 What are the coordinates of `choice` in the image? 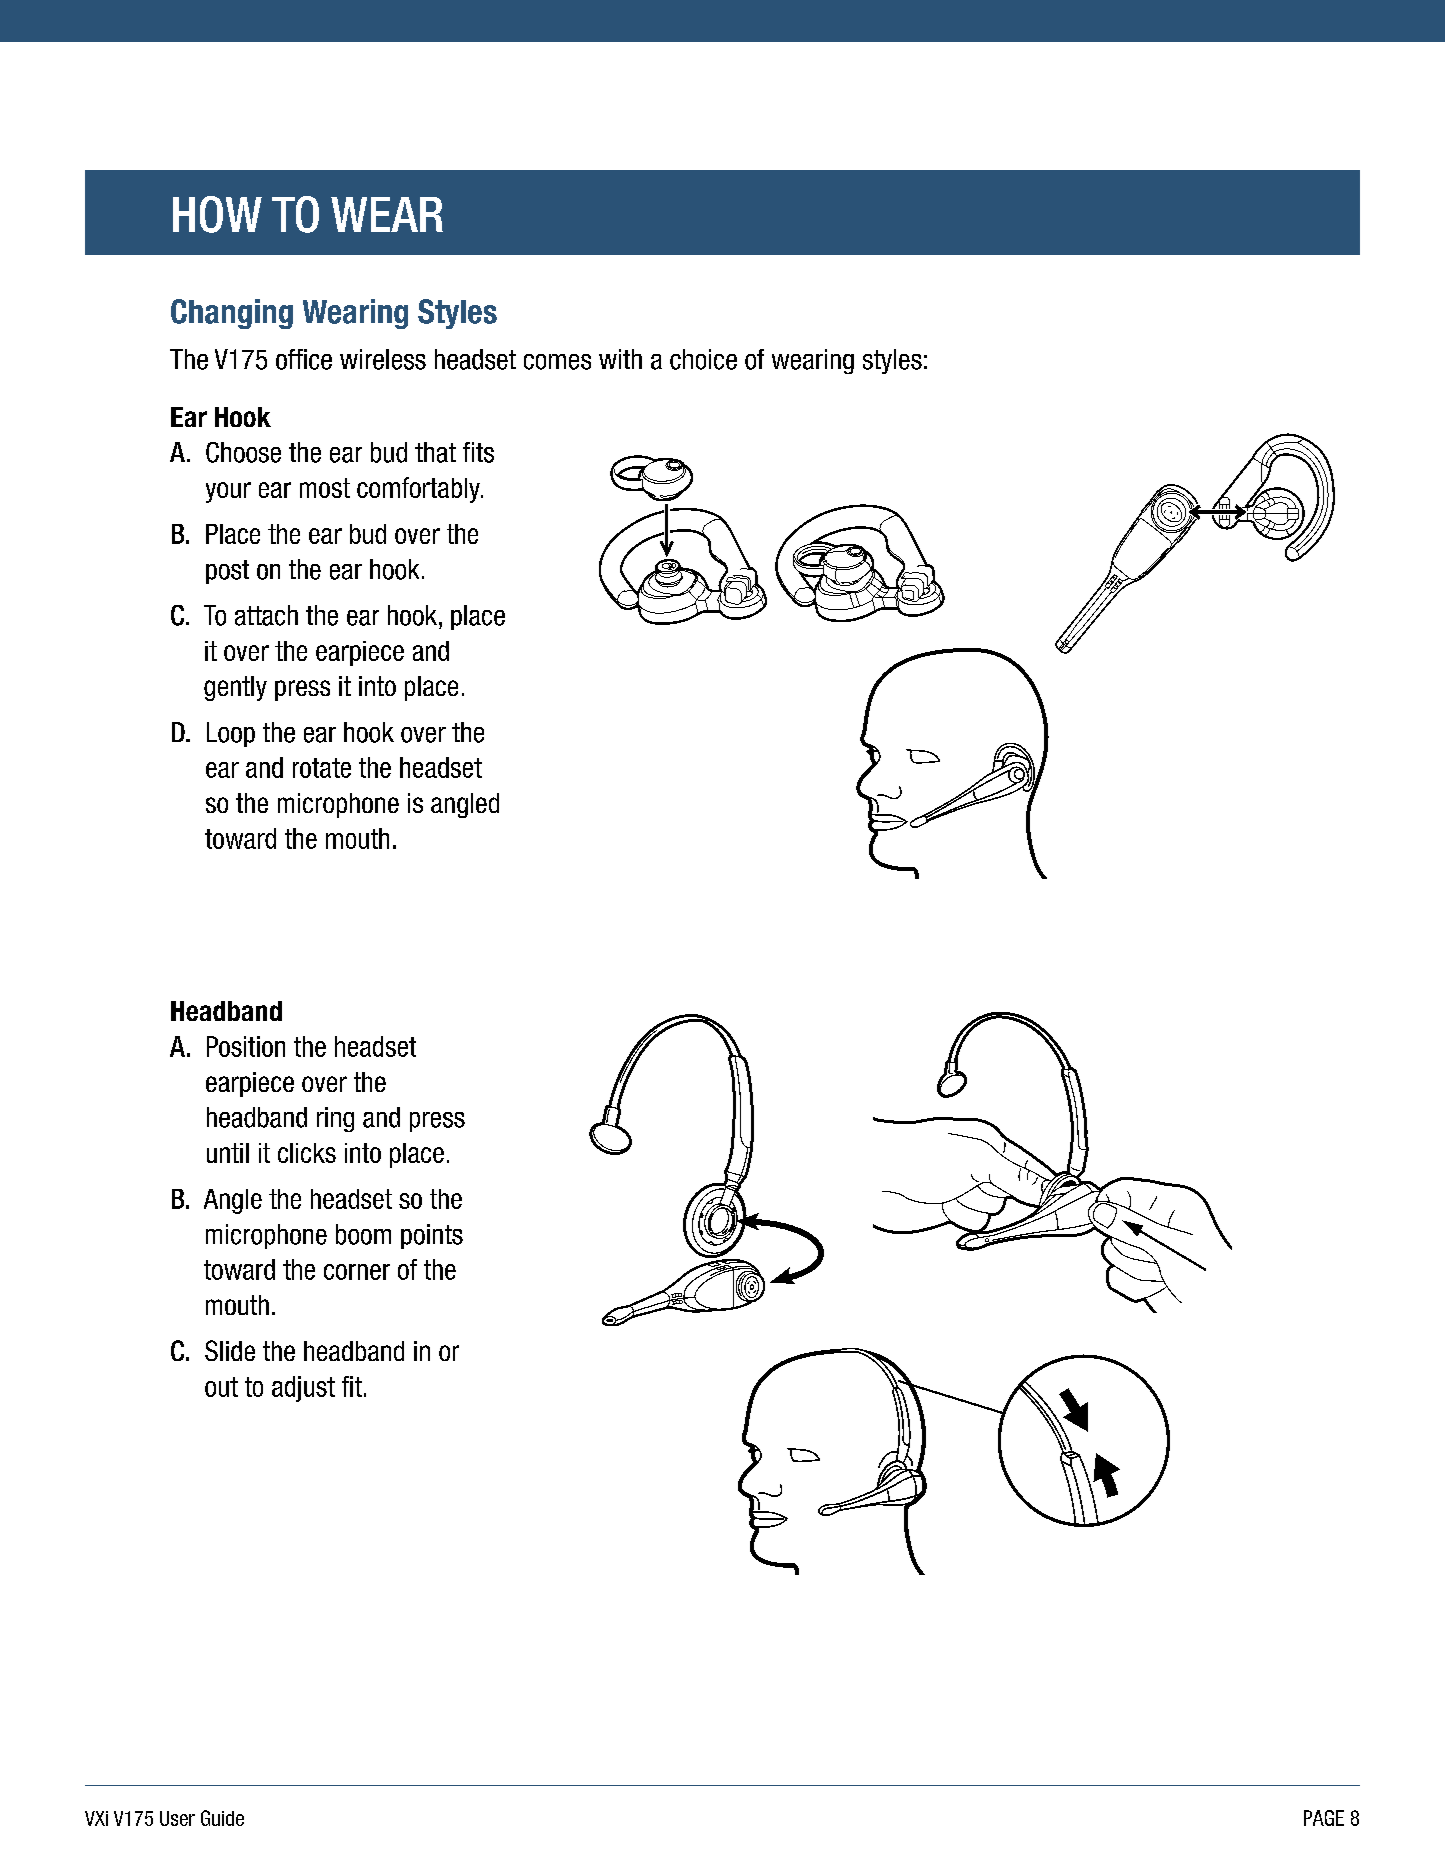 It's located at (703, 359).
